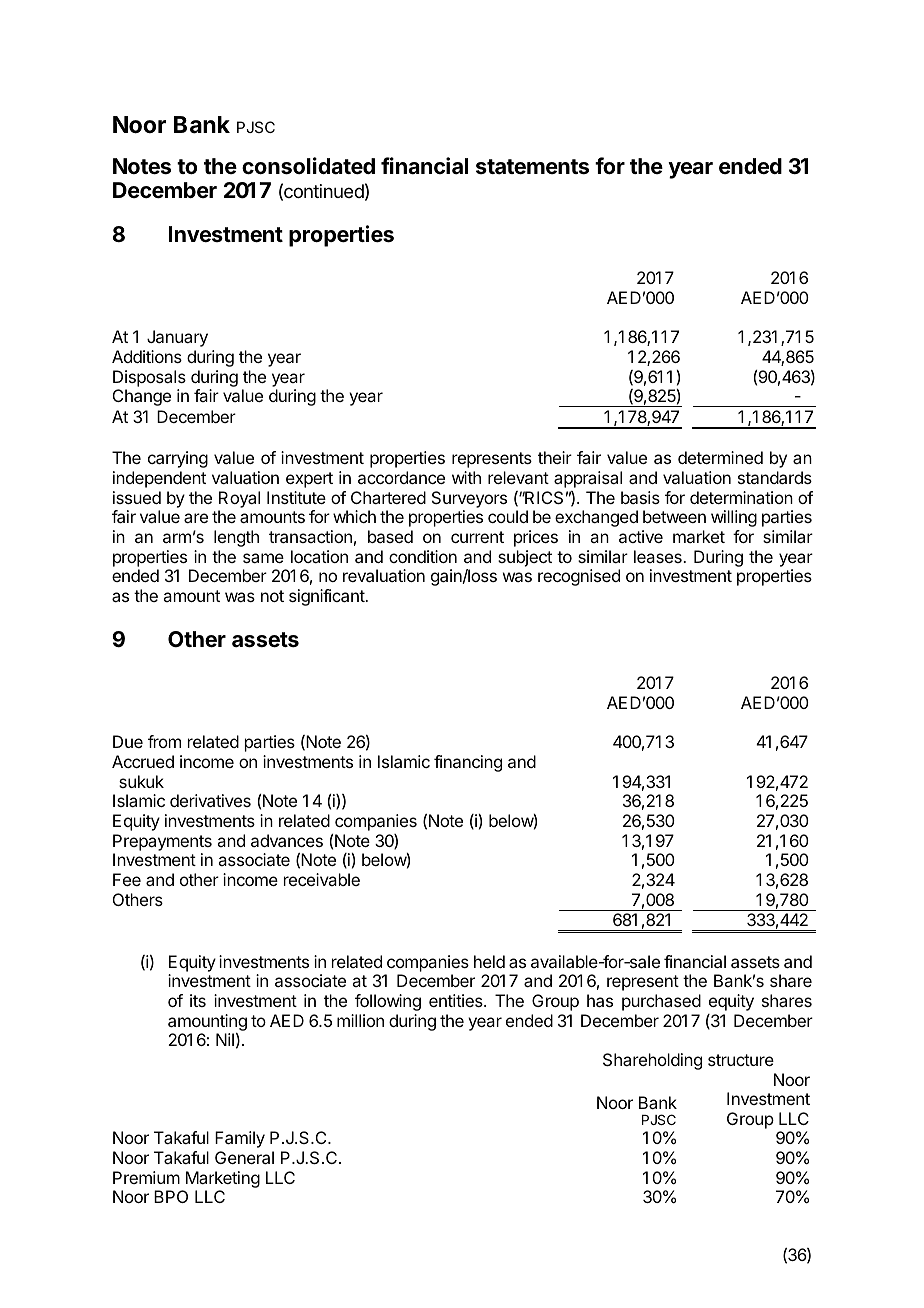 This document has width=924, height=1308. What do you see at coordinates (661, 1002) in the document?
I see `purchased` at bounding box center [661, 1002].
